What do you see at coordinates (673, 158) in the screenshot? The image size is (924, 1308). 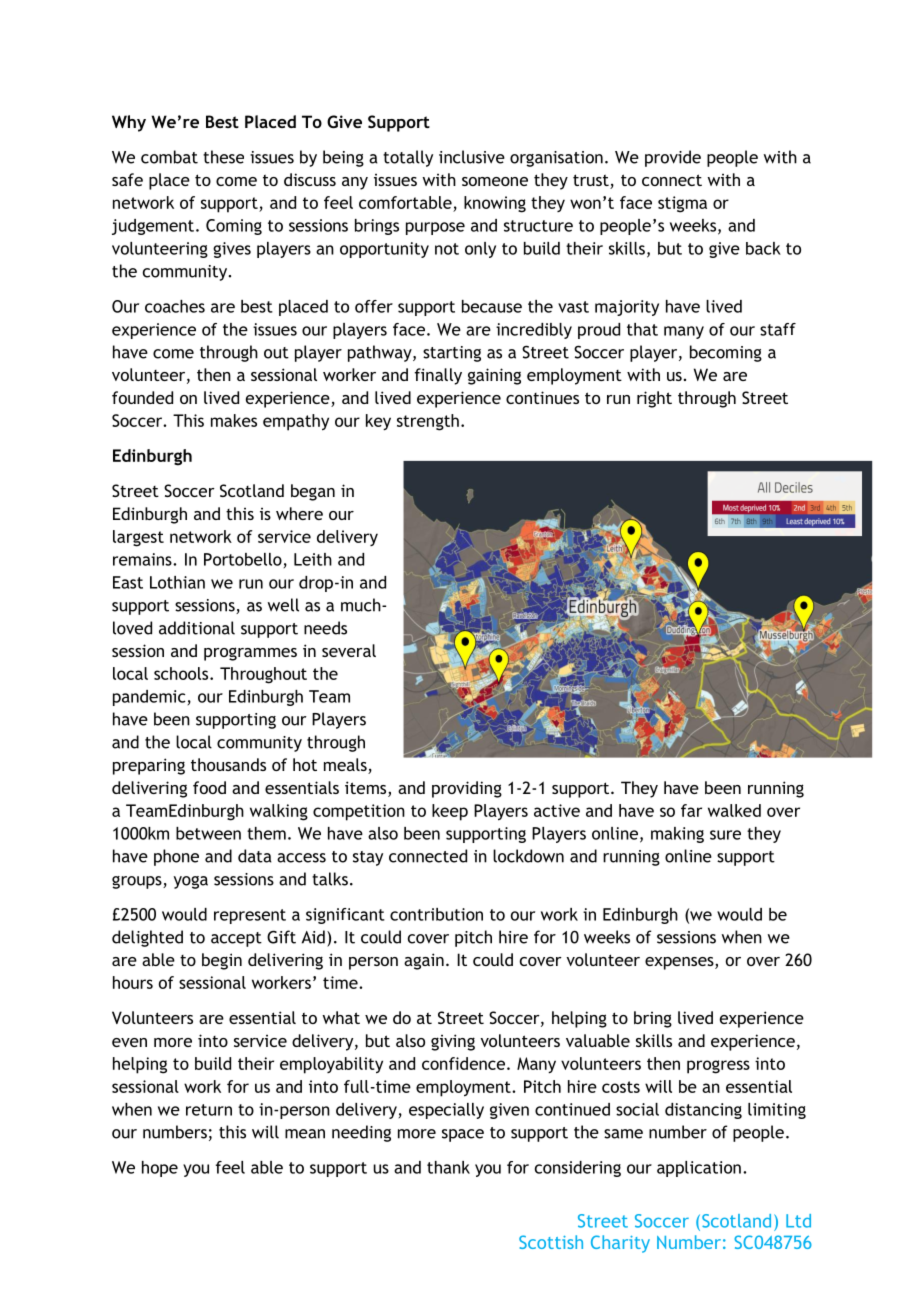 I see `provide` at bounding box center [673, 158].
